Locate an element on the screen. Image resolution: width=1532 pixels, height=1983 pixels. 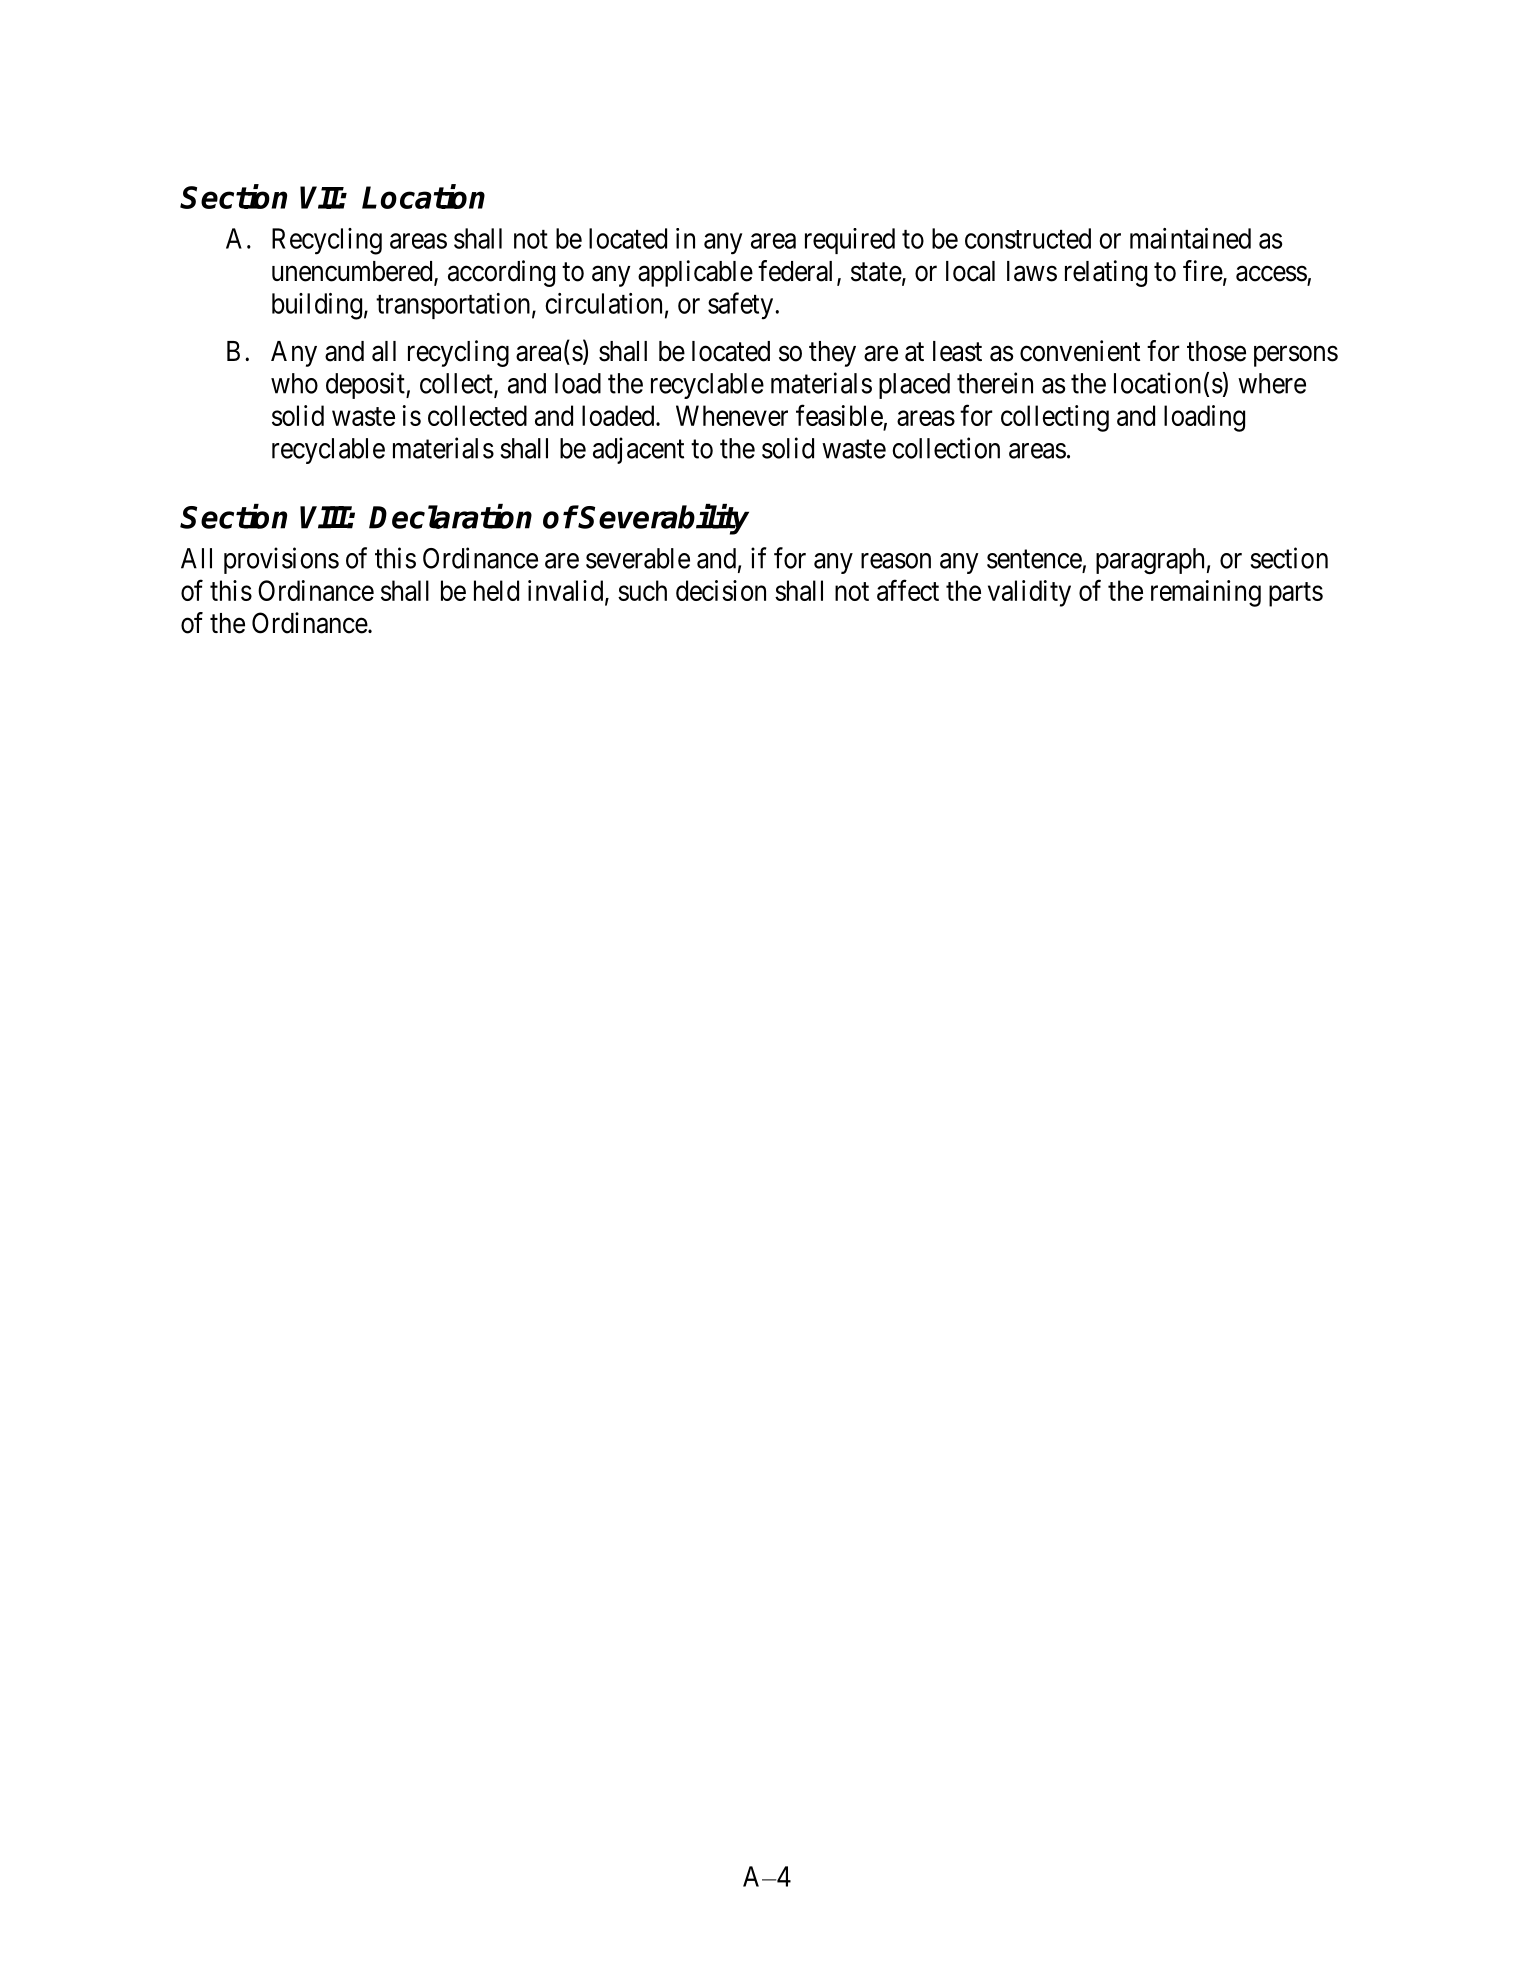
where is located at coordinates (1272, 383).
